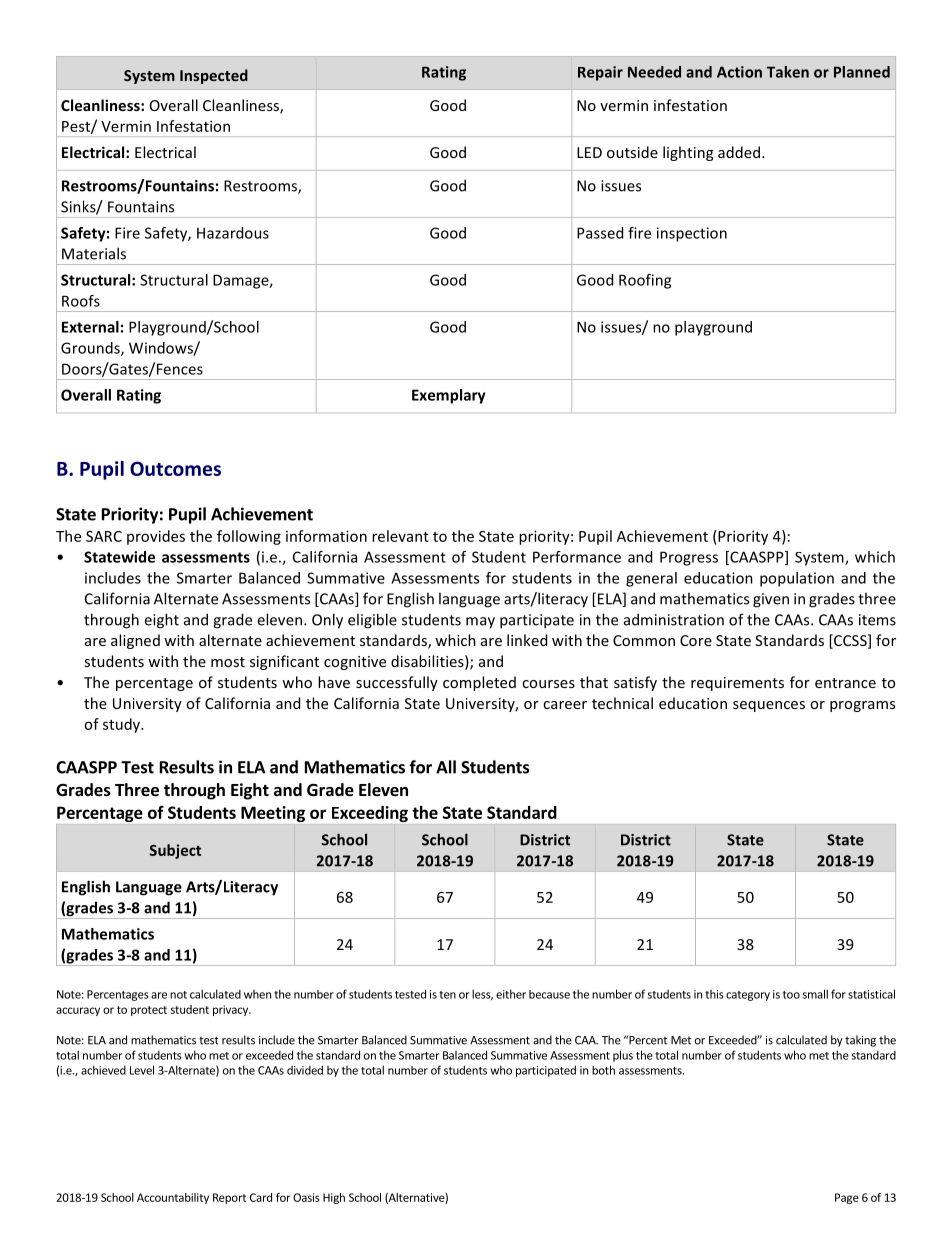  I want to click on relevant, so click(400, 536).
